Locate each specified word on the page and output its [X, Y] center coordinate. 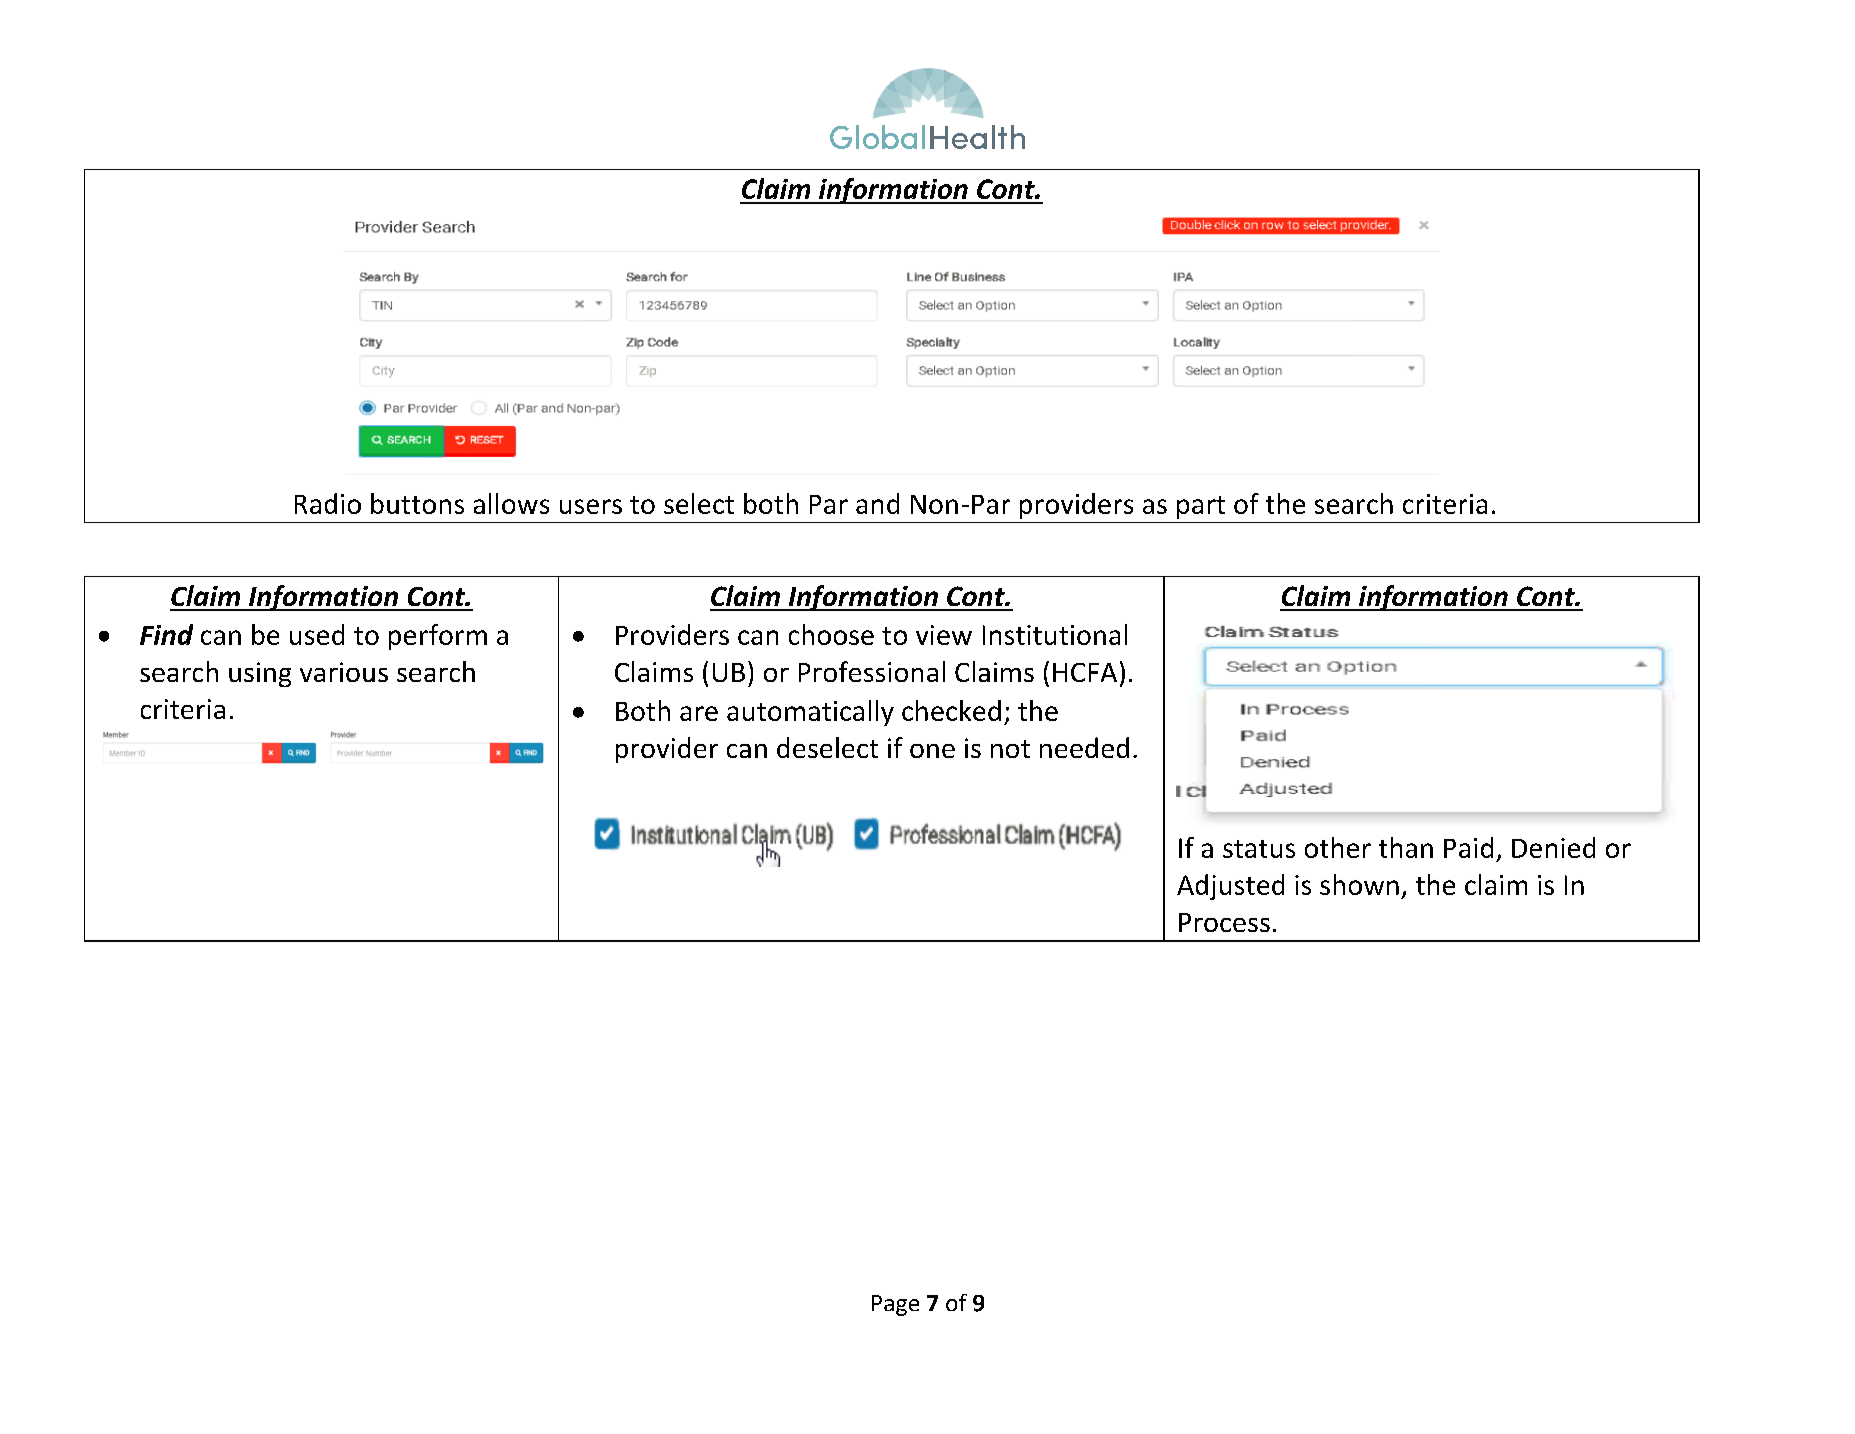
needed [1084, 747]
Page [895, 1305]
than [1406, 847]
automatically [810, 713]
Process [1224, 922]
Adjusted [1230, 887]
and [877, 503]
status [1259, 849]
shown [1359, 884]
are [699, 713]
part [1201, 507]
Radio [328, 503]
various [344, 672]
